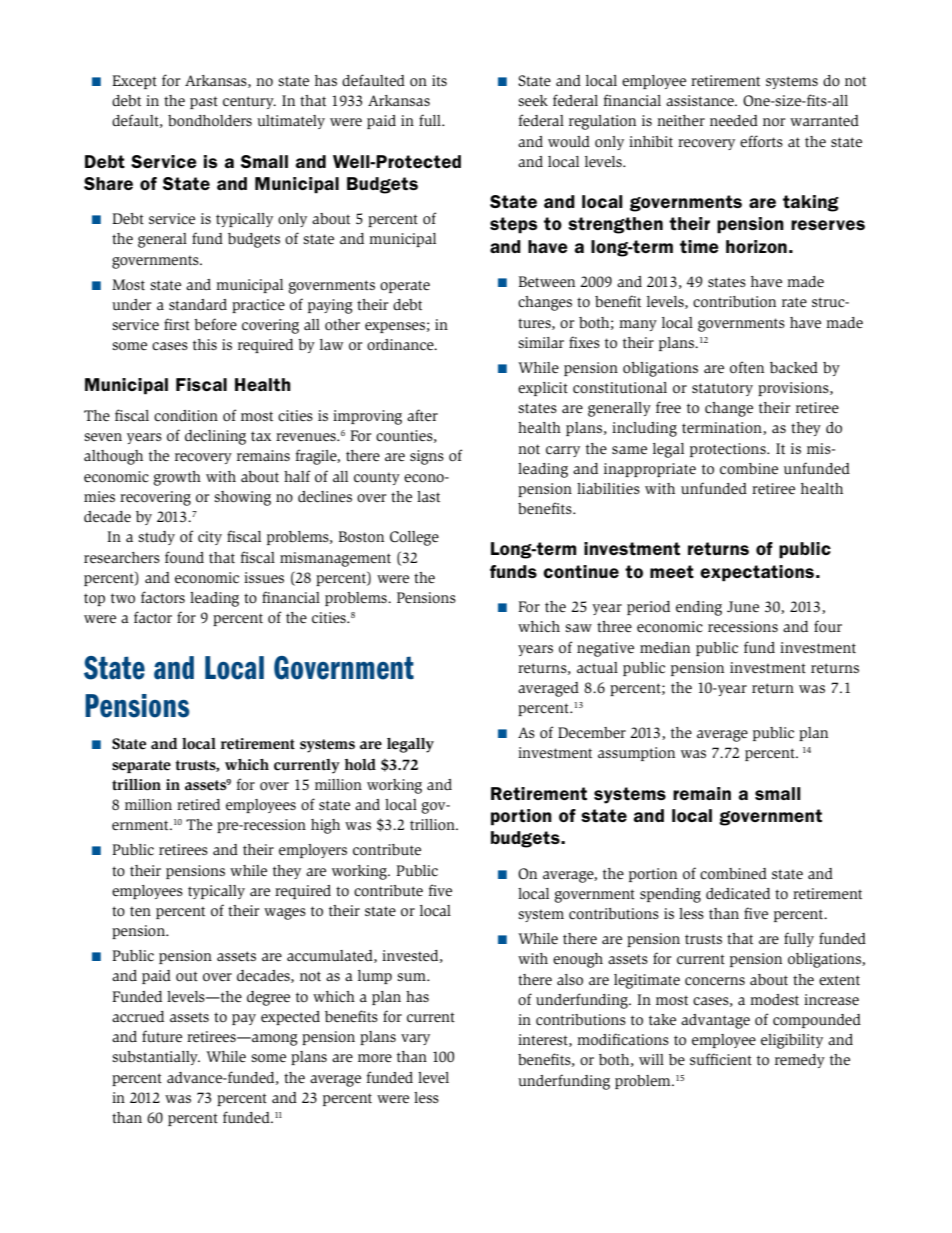 This screenshot has height=1233, width=952. I want to click on statutory, so click(722, 389).
